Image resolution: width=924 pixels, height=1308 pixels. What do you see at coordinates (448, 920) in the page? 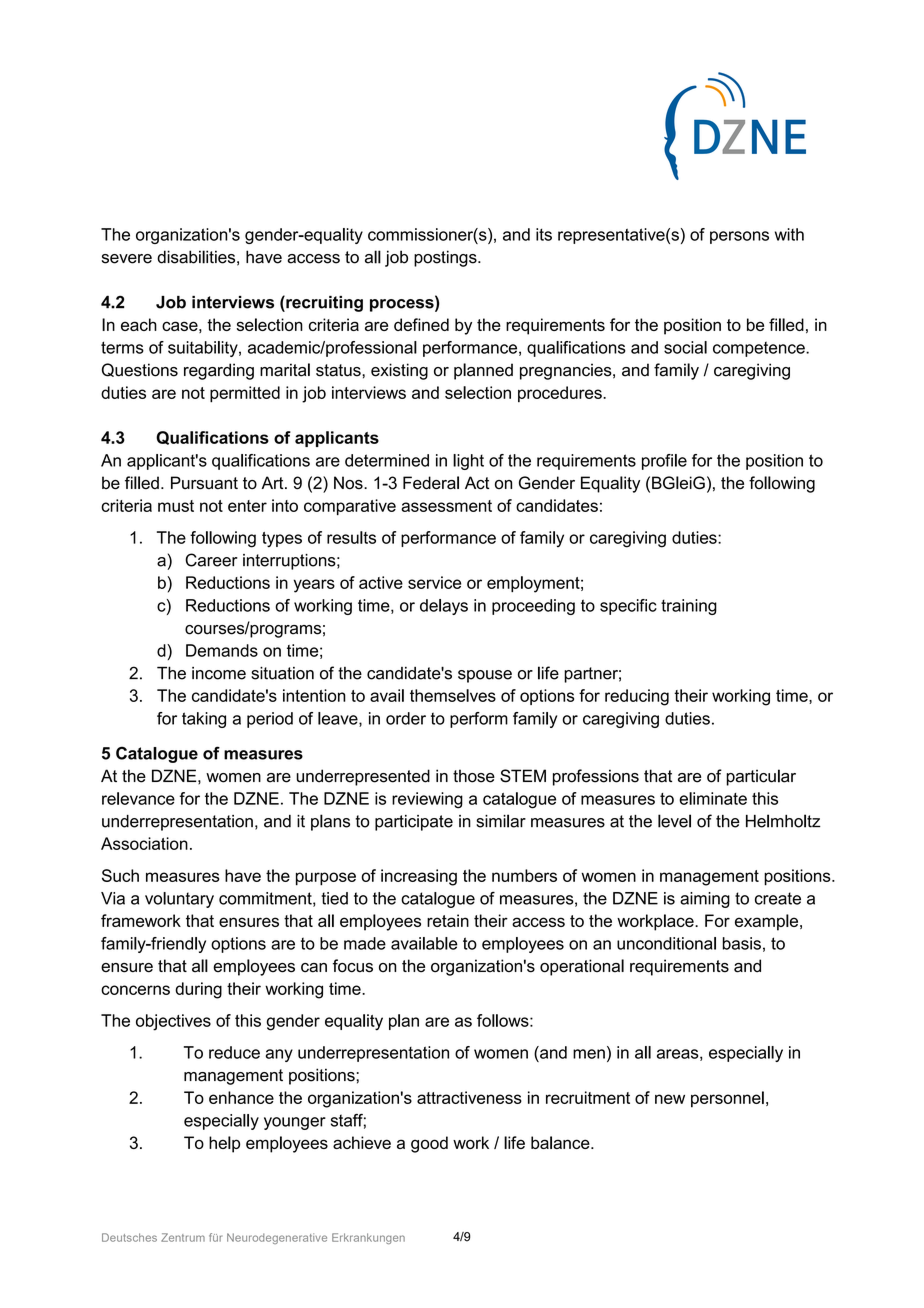
I see `retain` at bounding box center [448, 920].
